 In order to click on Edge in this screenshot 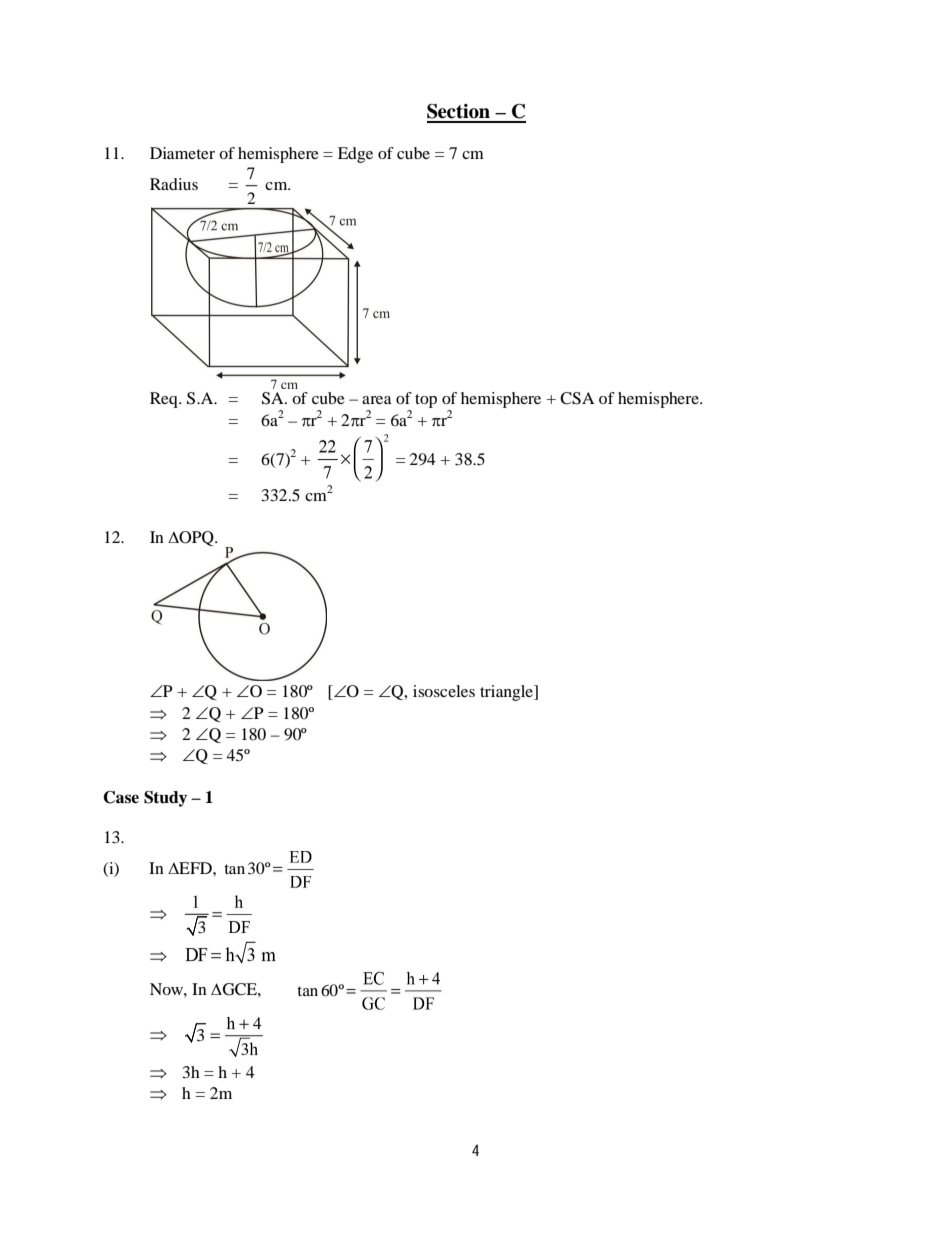, I will do `click(355, 155)`.
